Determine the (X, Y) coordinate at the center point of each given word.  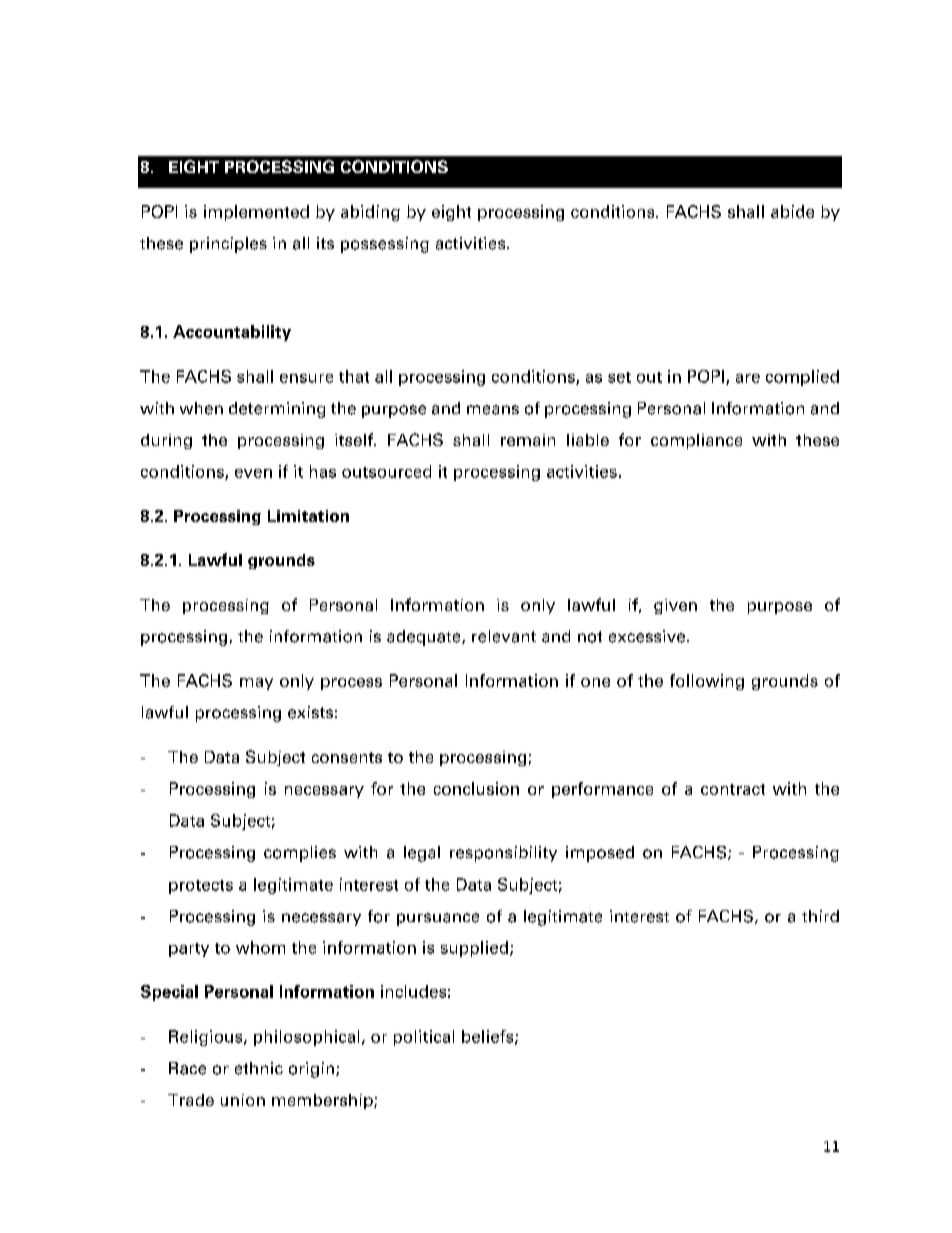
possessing (385, 245)
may (256, 684)
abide (792, 211)
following (707, 682)
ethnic (259, 1068)
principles (228, 245)
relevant (504, 636)
